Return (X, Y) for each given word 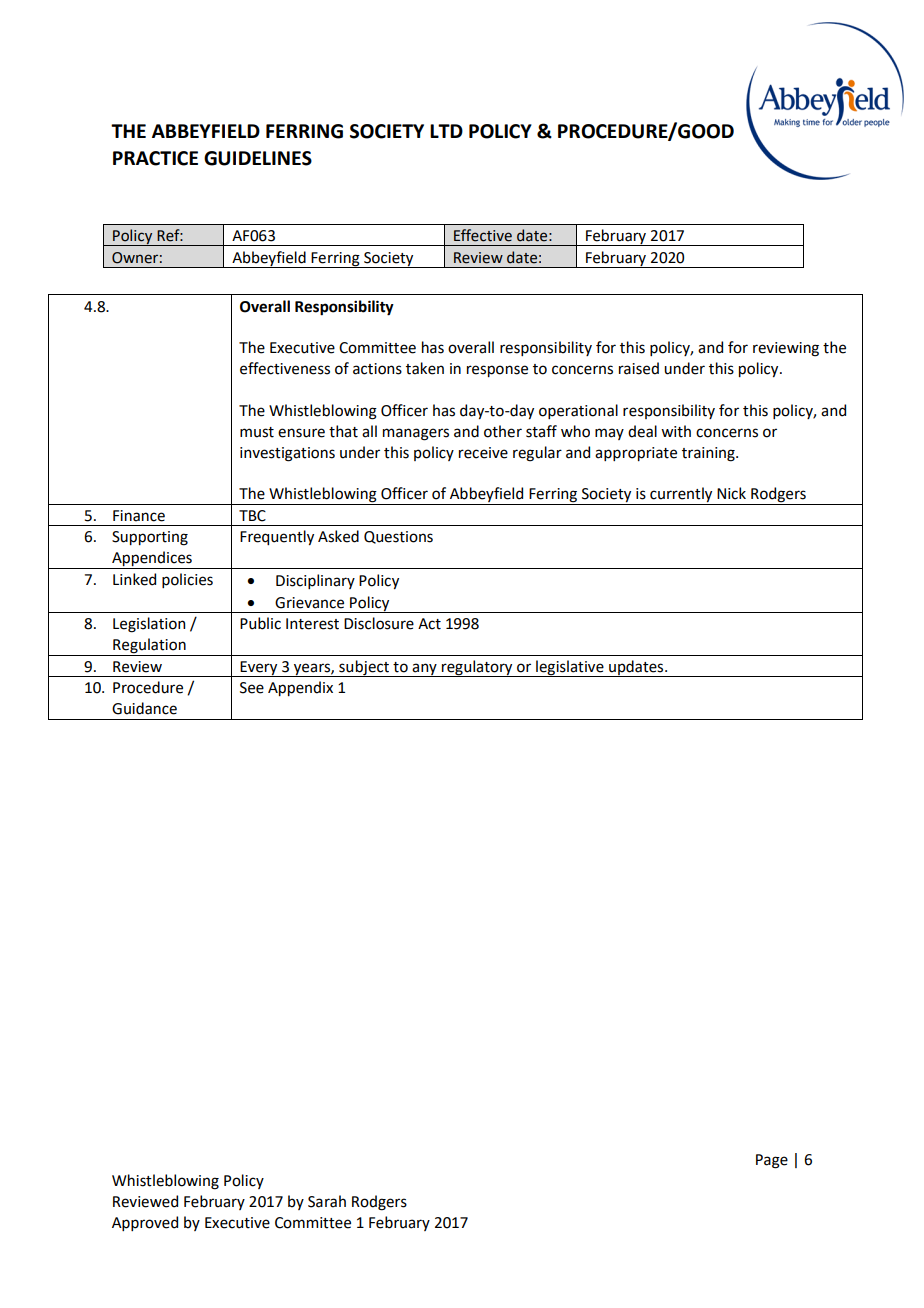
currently (681, 496)
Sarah (327, 1201)
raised (639, 368)
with (676, 431)
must (257, 432)
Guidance (144, 708)
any (424, 670)
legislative (570, 668)
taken (425, 368)
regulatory (477, 668)
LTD (446, 131)
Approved (145, 1223)
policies (187, 580)
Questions (398, 537)
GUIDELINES (258, 158)
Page (772, 1161)
